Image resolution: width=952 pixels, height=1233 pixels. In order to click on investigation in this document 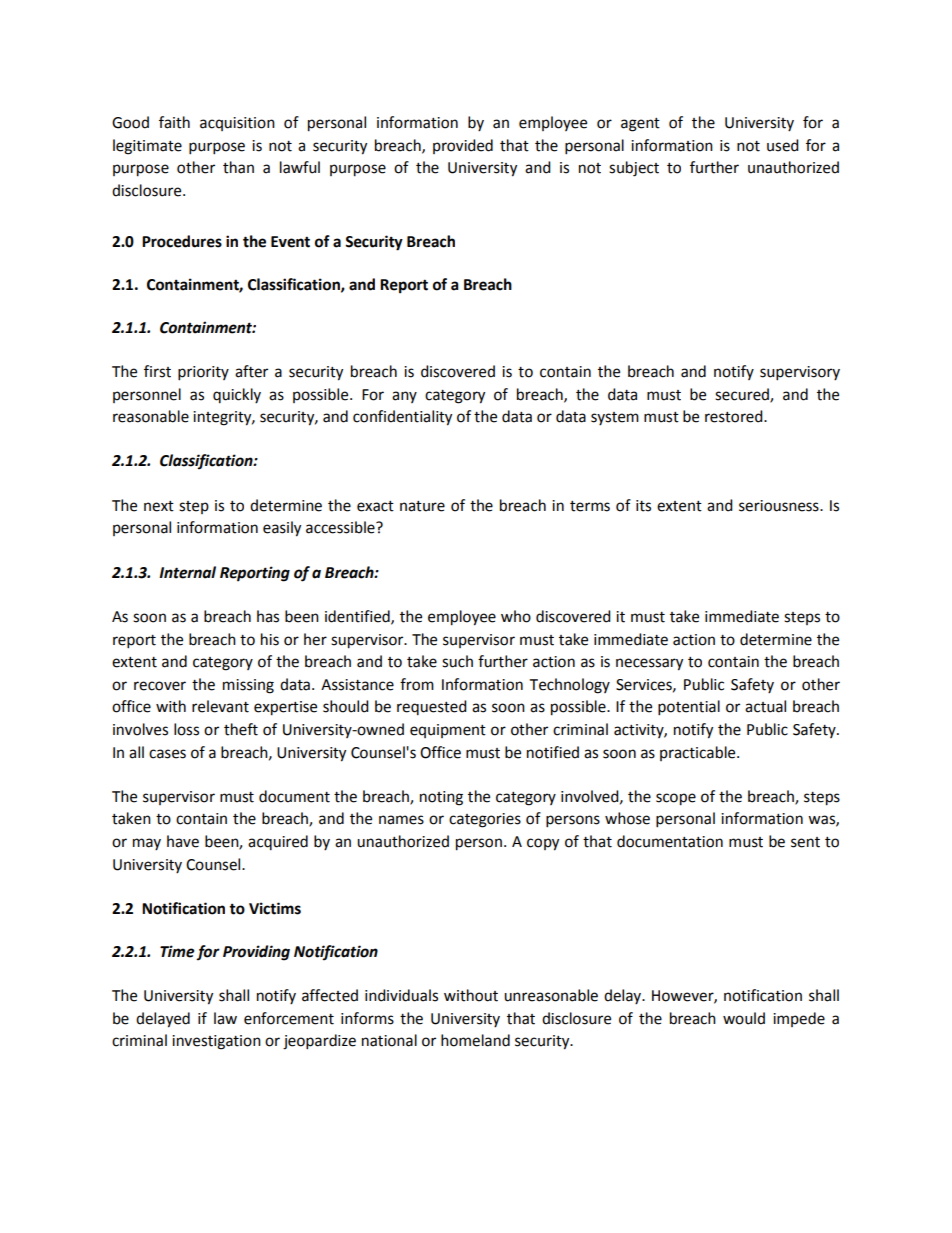, I will do `click(216, 1042)`.
